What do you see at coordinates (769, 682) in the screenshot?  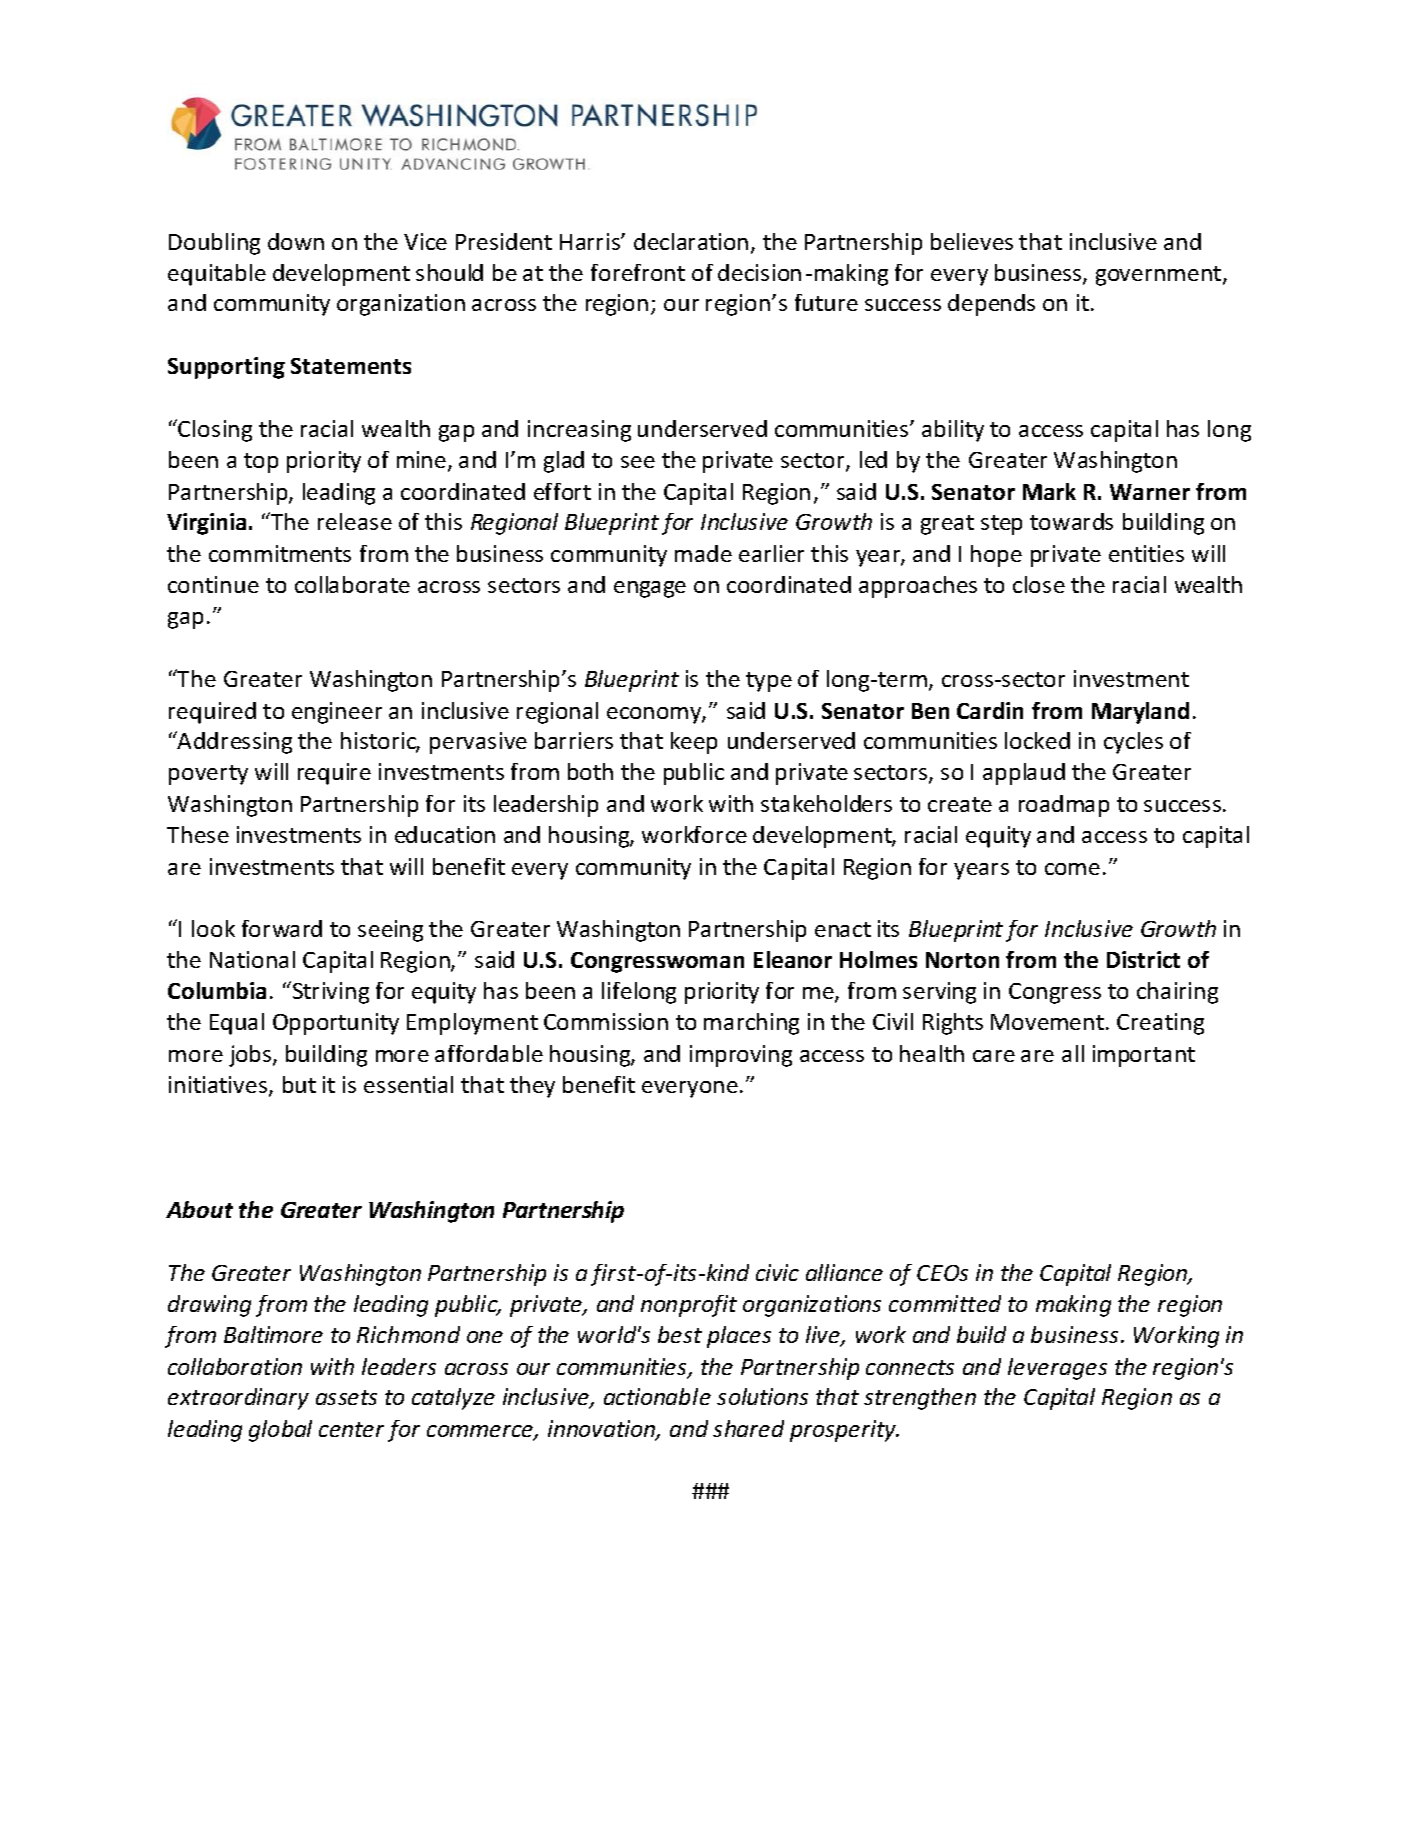 I see `type` at bounding box center [769, 682].
